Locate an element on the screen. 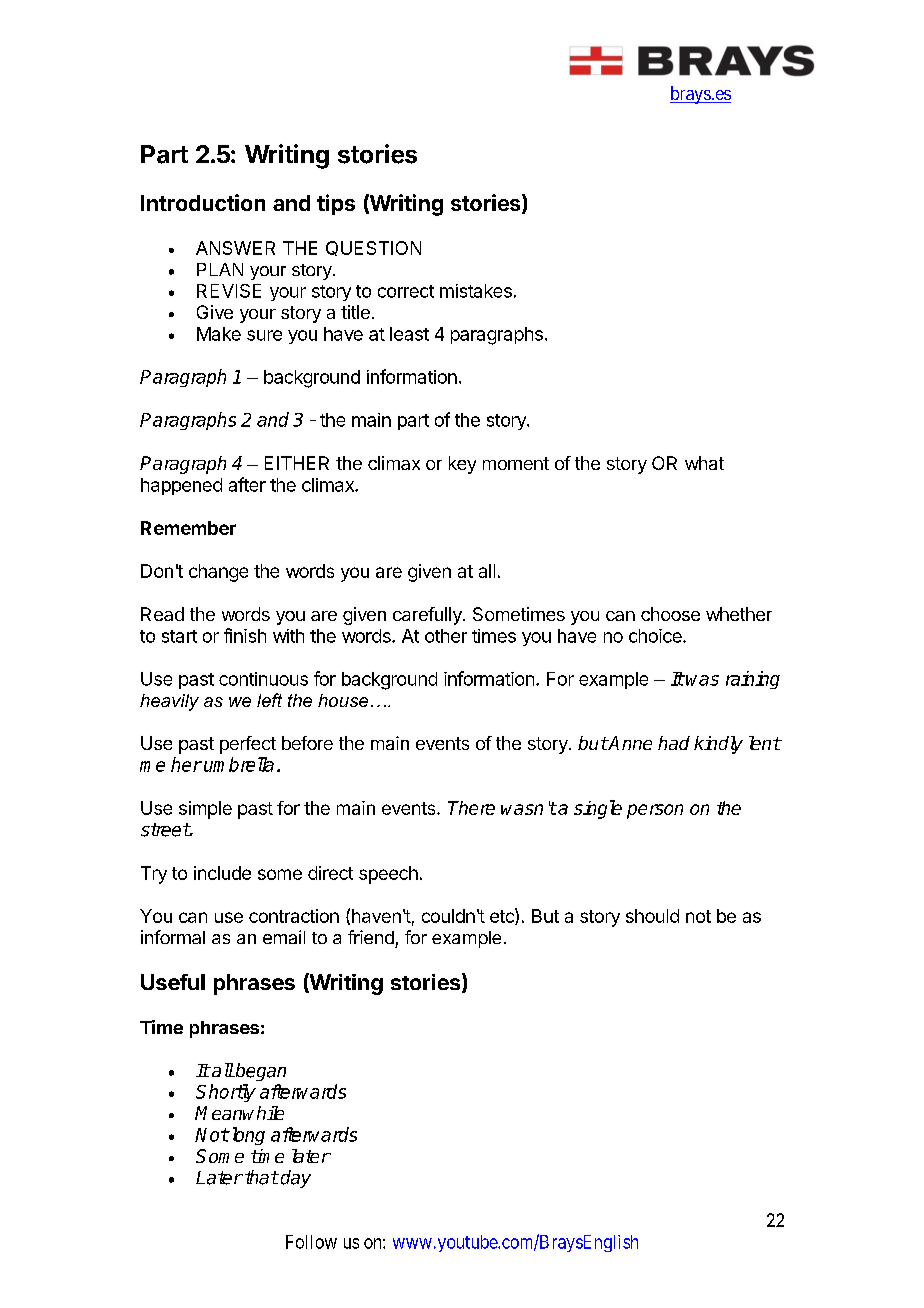 The width and height of the screenshot is (924, 1308). finish is located at coordinates (245, 635).
